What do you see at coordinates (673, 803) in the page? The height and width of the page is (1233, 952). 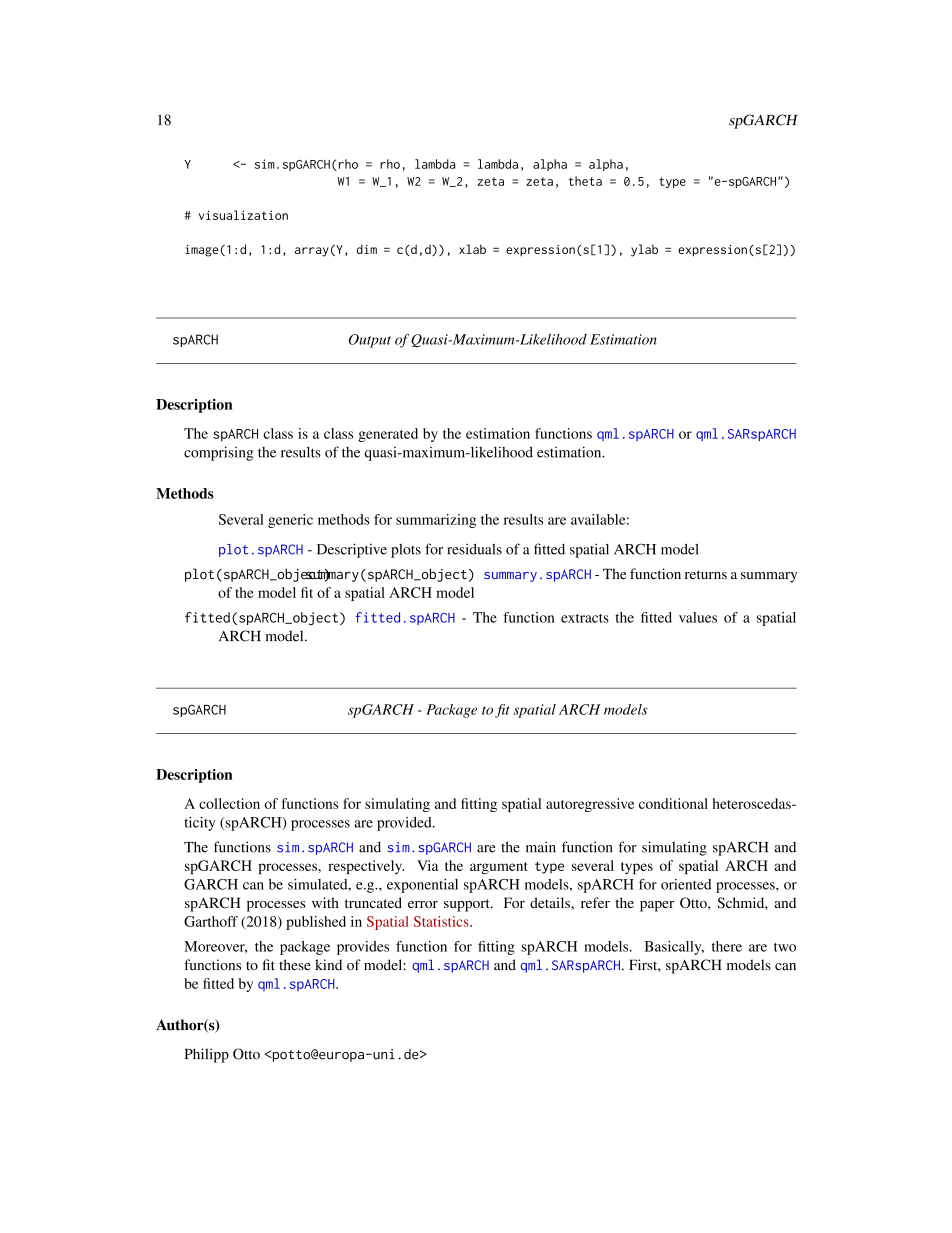 I see `conditional` at bounding box center [673, 803].
